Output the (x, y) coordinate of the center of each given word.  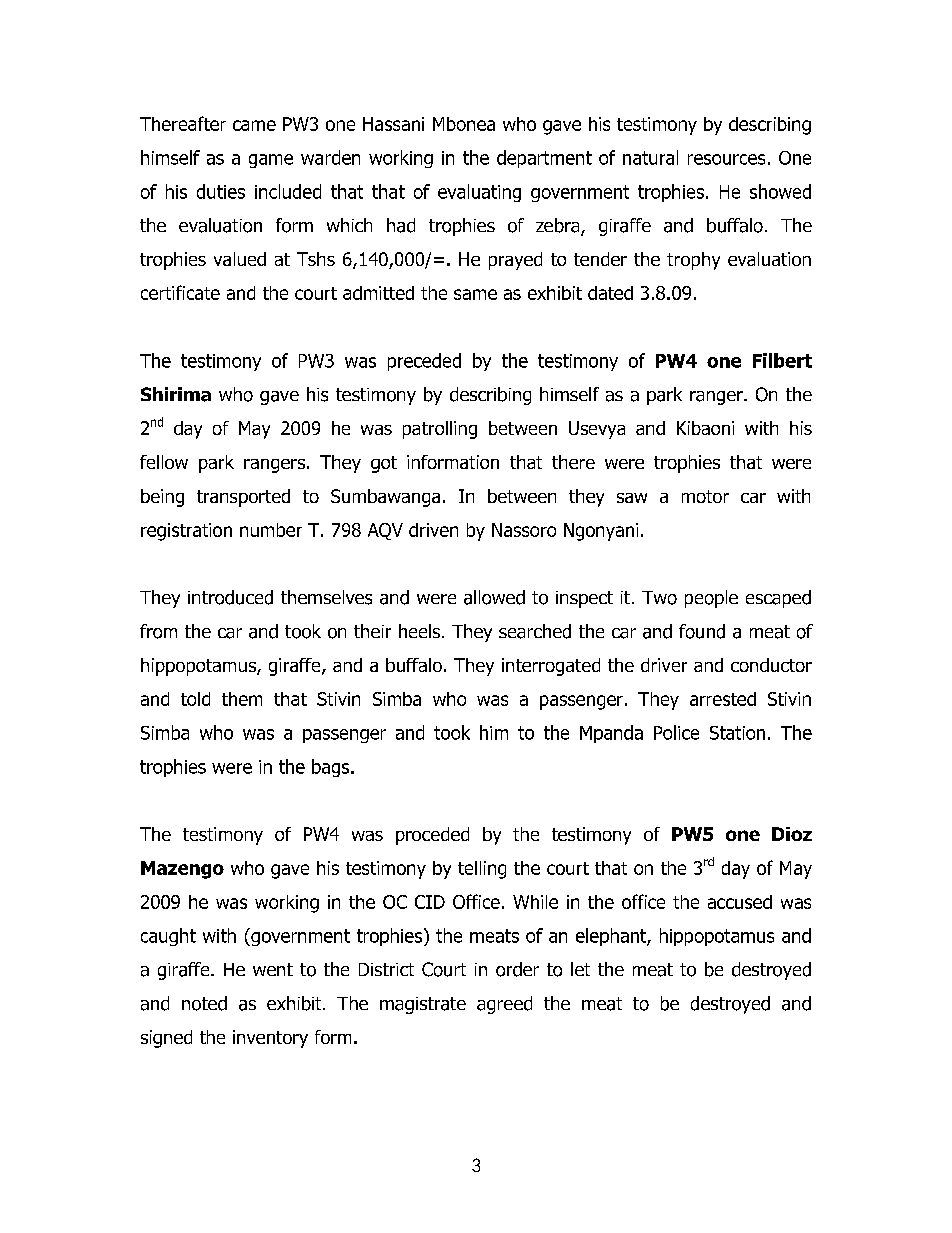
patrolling (440, 430)
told (195, 699)
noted (204, 1003)
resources (726, 159)
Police (676, 732)
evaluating (479, 193)
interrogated (551, 667)
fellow (164, 462)
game (271, 161)
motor (705, 496)
